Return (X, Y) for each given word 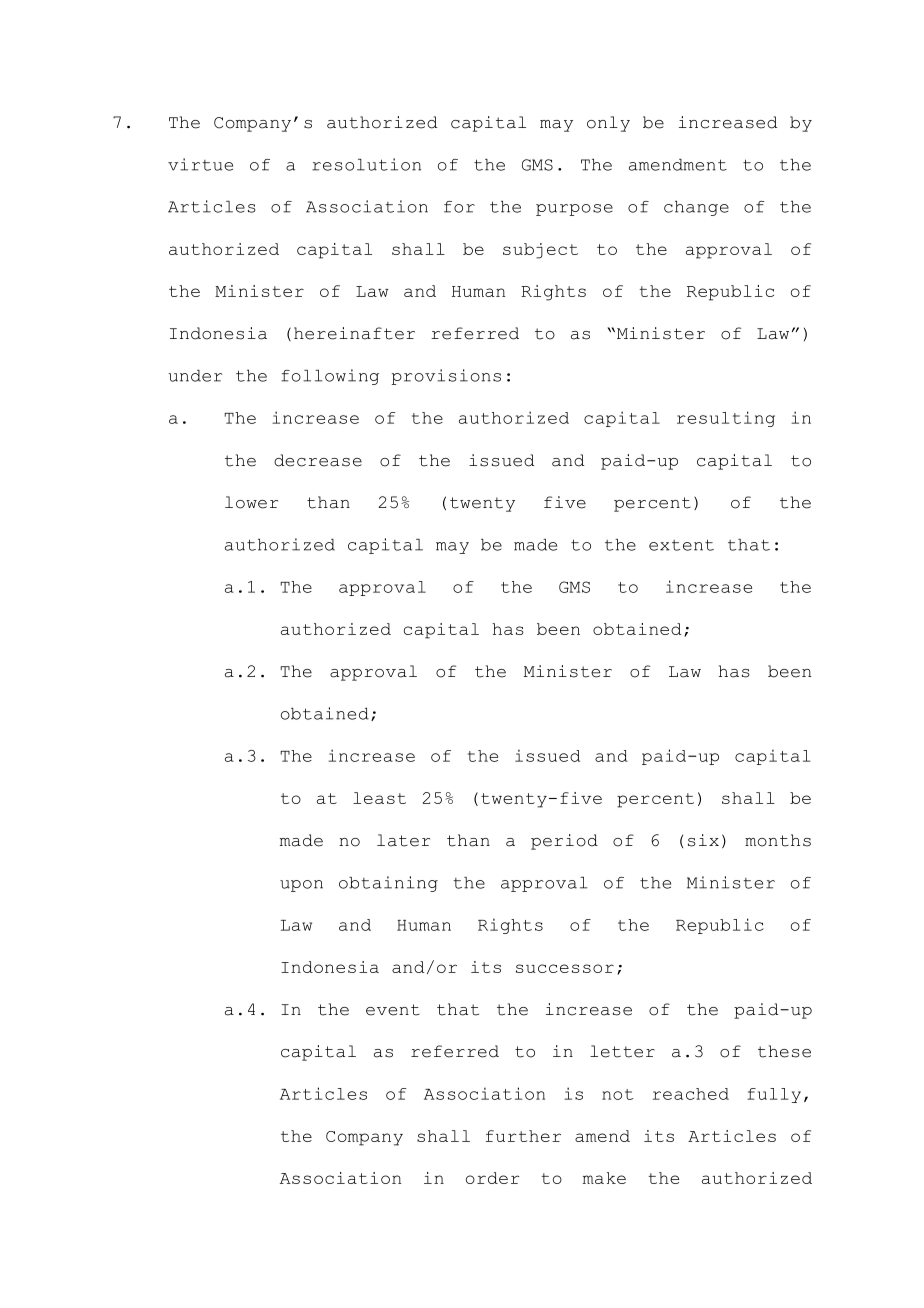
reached (691, 1094)
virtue (200, 164)
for (459, 207)
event (393, 1010)
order (492, 1178)
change (696, 208)
